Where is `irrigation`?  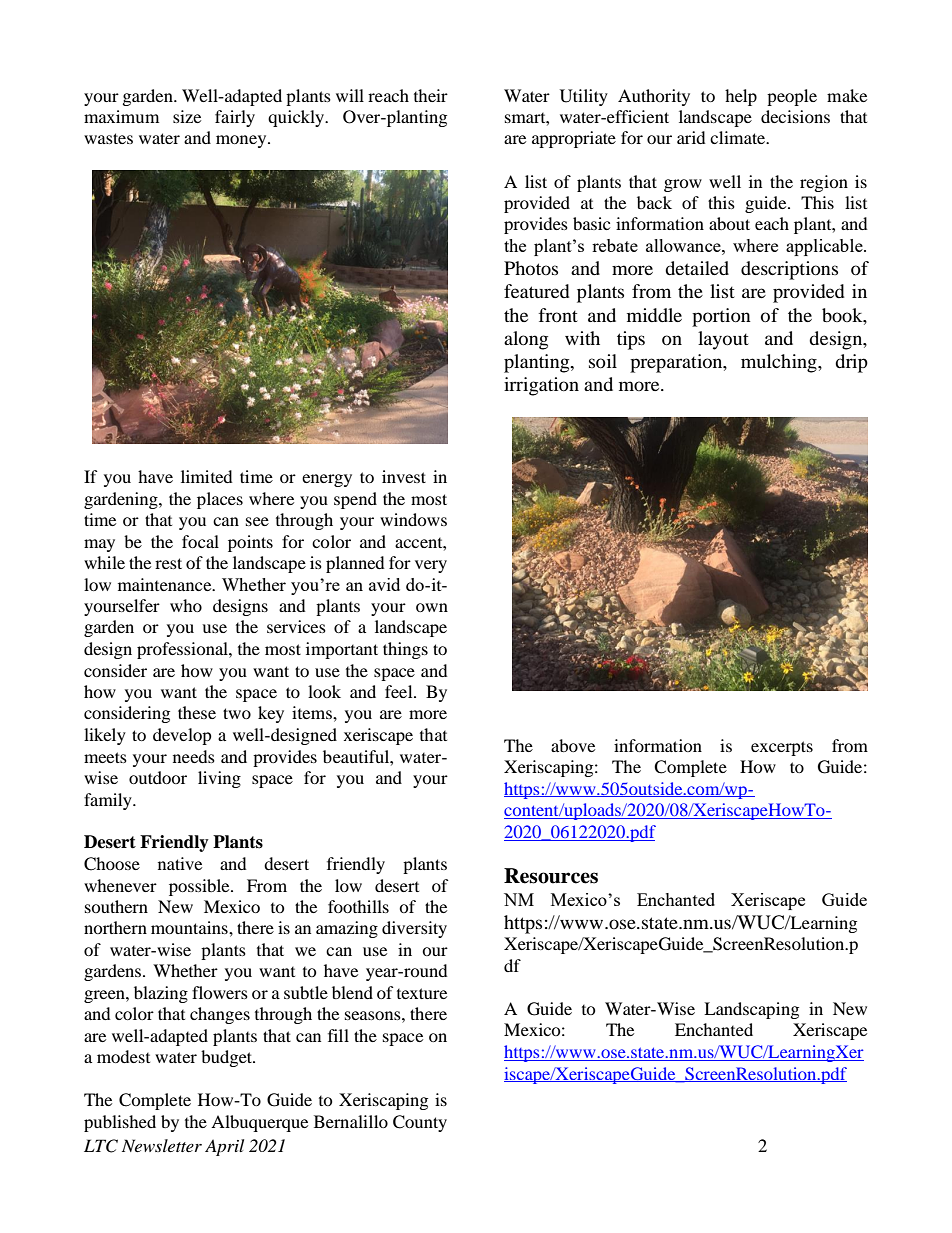
irrigation is located at coordinates (541, 386).
